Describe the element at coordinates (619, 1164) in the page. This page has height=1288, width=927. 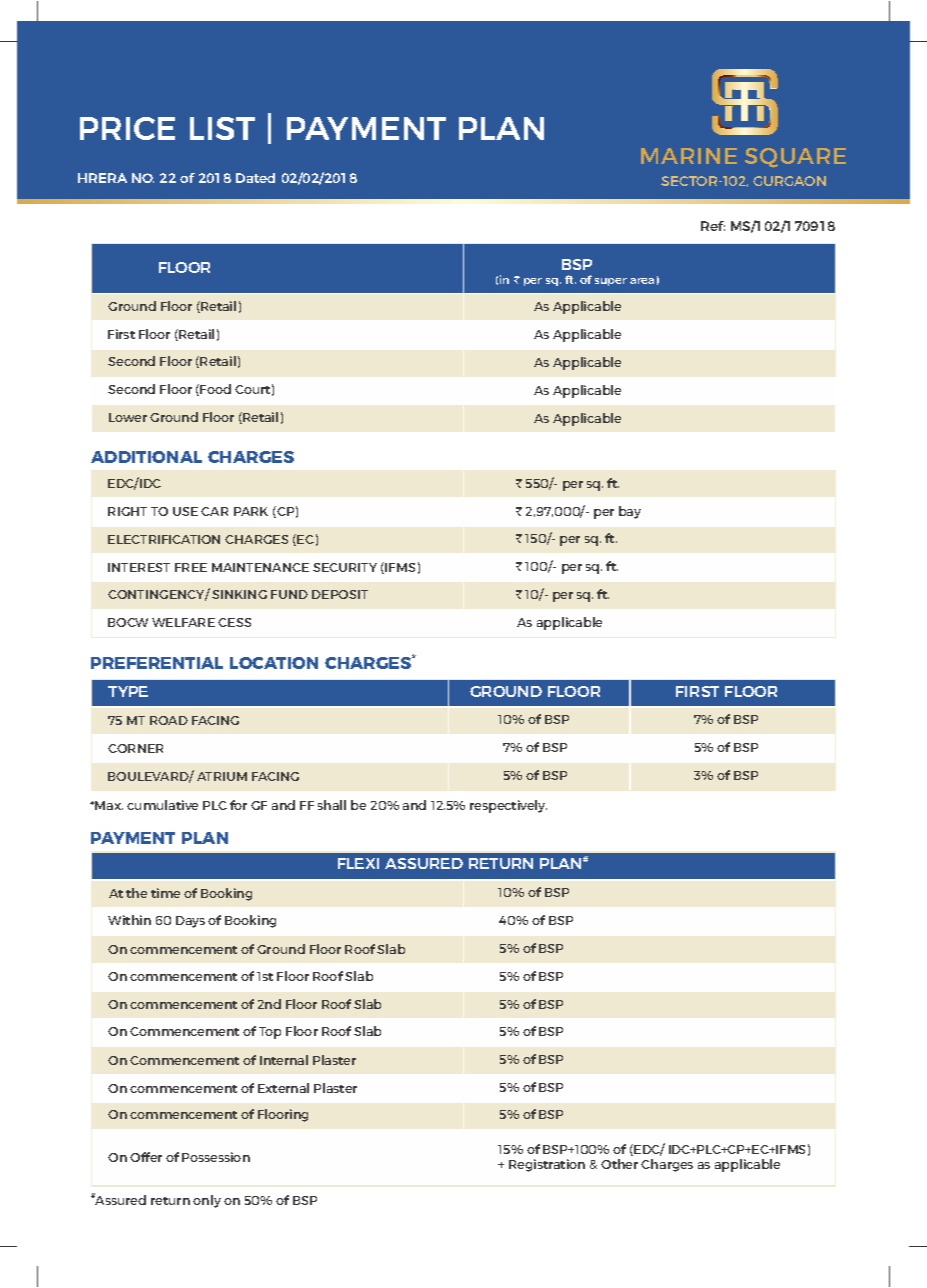
I see `Other` at that location.
